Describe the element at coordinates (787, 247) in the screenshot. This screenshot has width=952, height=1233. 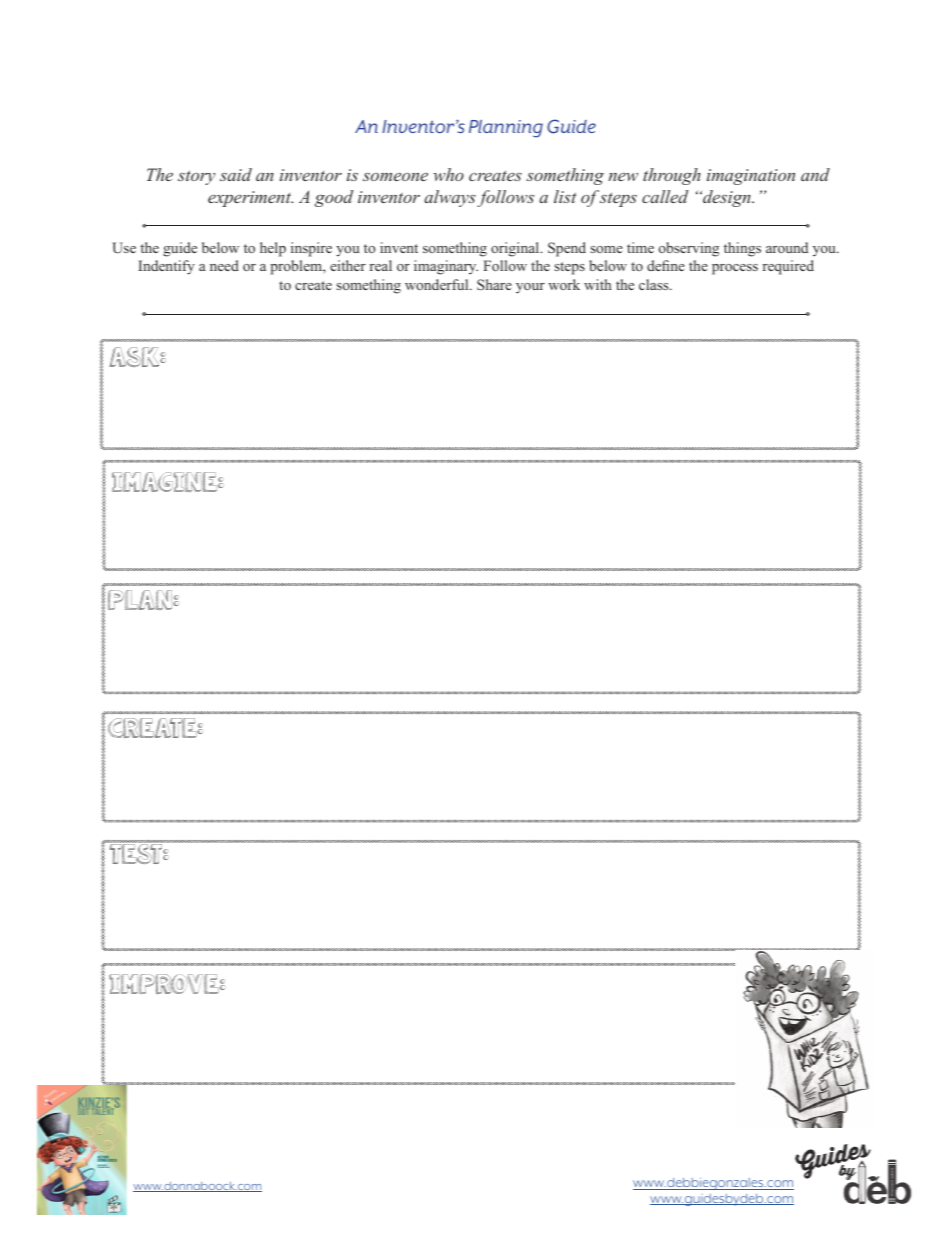
I see `around` at that location.
